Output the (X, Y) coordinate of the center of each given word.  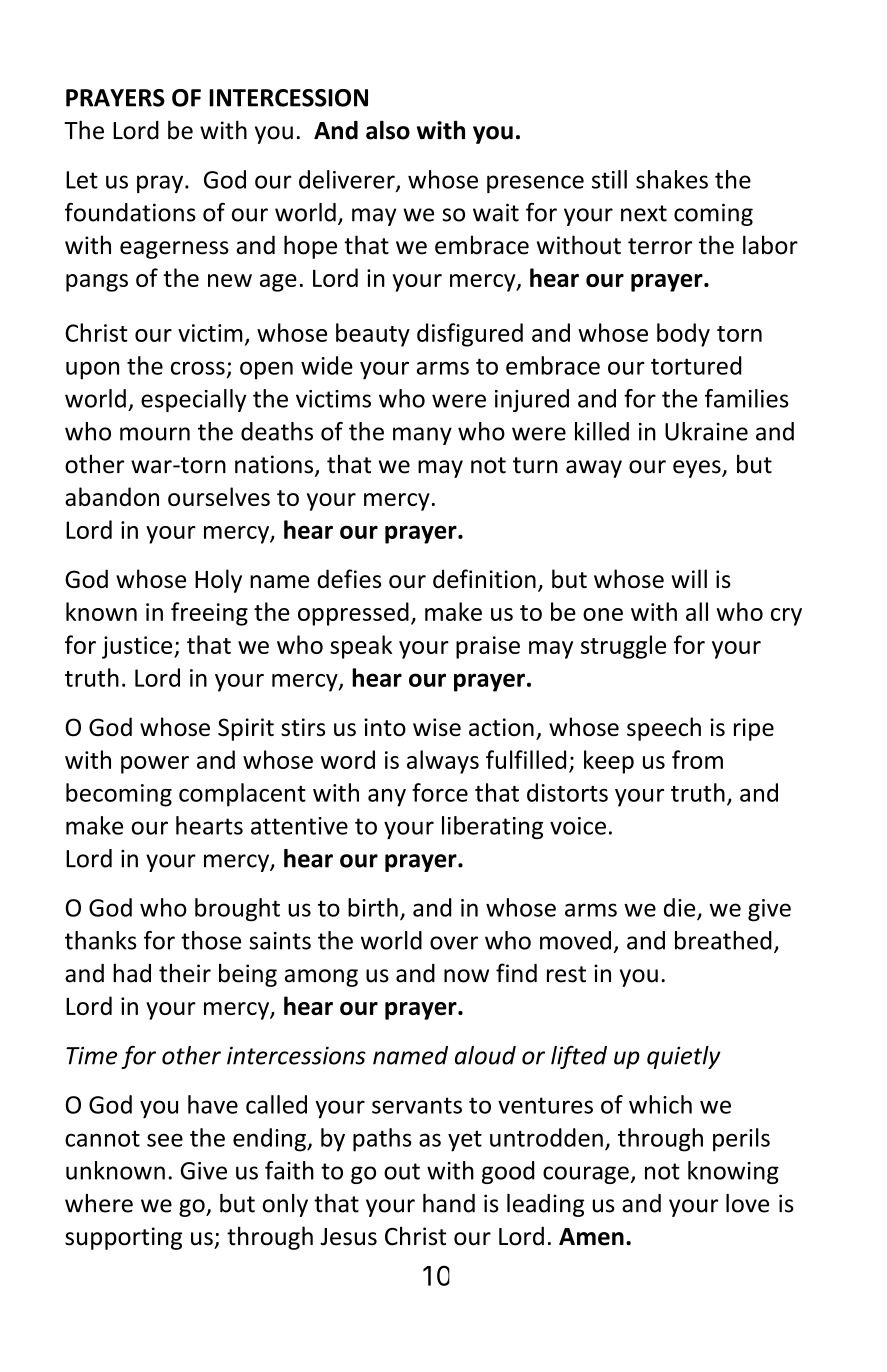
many (422, 436)
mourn (155, 434)
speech (664, 729)
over (454, 943)
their (185, 973)
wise (437, 727)
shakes (672, 179)
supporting (123, 1238)
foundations (130, 212)
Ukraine (706, 431)
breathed (723, 940)
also (388, 130)
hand (449, 1203)
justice (138, 647)
